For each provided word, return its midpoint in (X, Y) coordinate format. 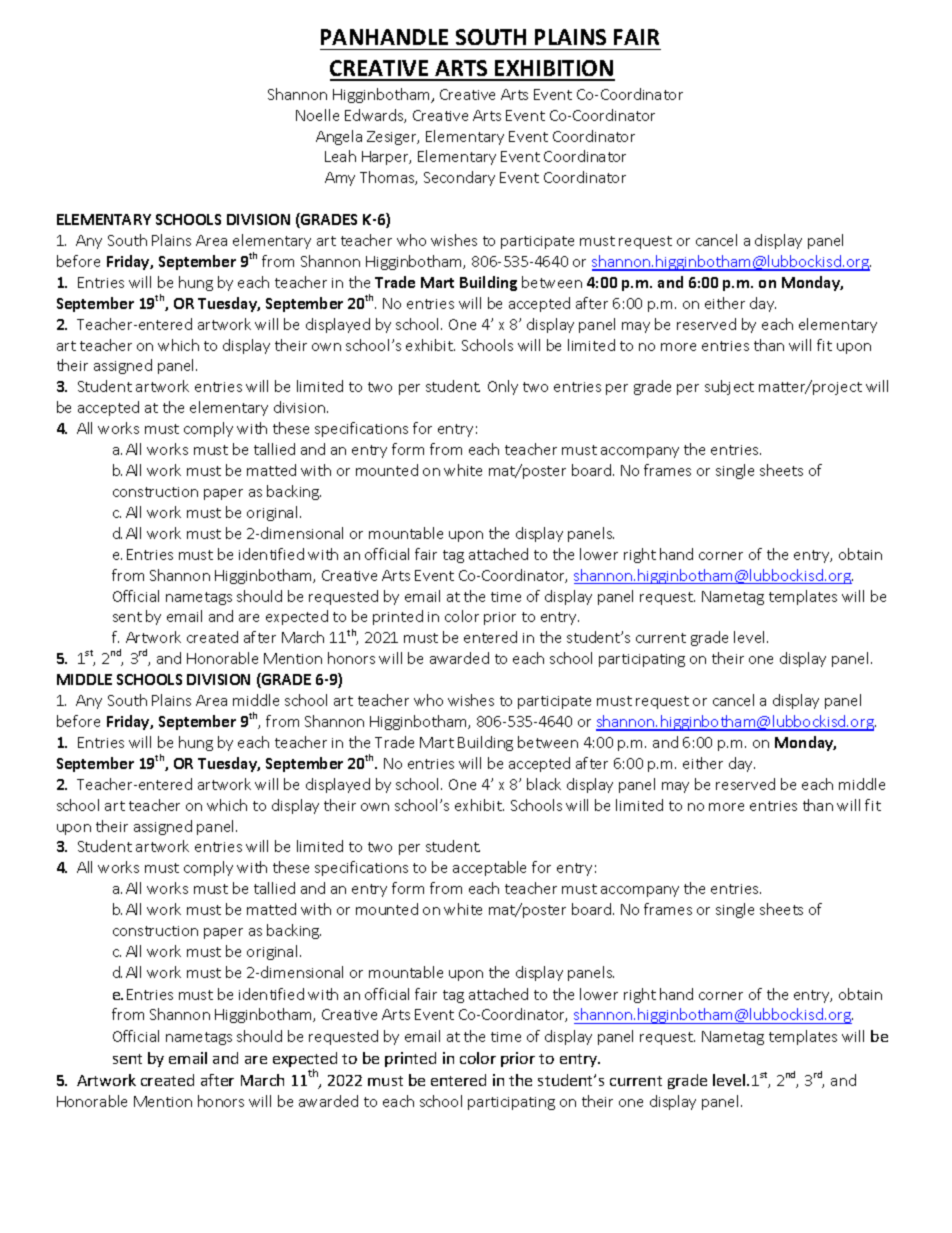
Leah (340, 156)
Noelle (317, 115)
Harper (386, 158)
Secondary (459, 178)
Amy (340, 179)
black (544, 784)
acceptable (489, 868)
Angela (339, 137)
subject (729, 387)
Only (503, 387)
